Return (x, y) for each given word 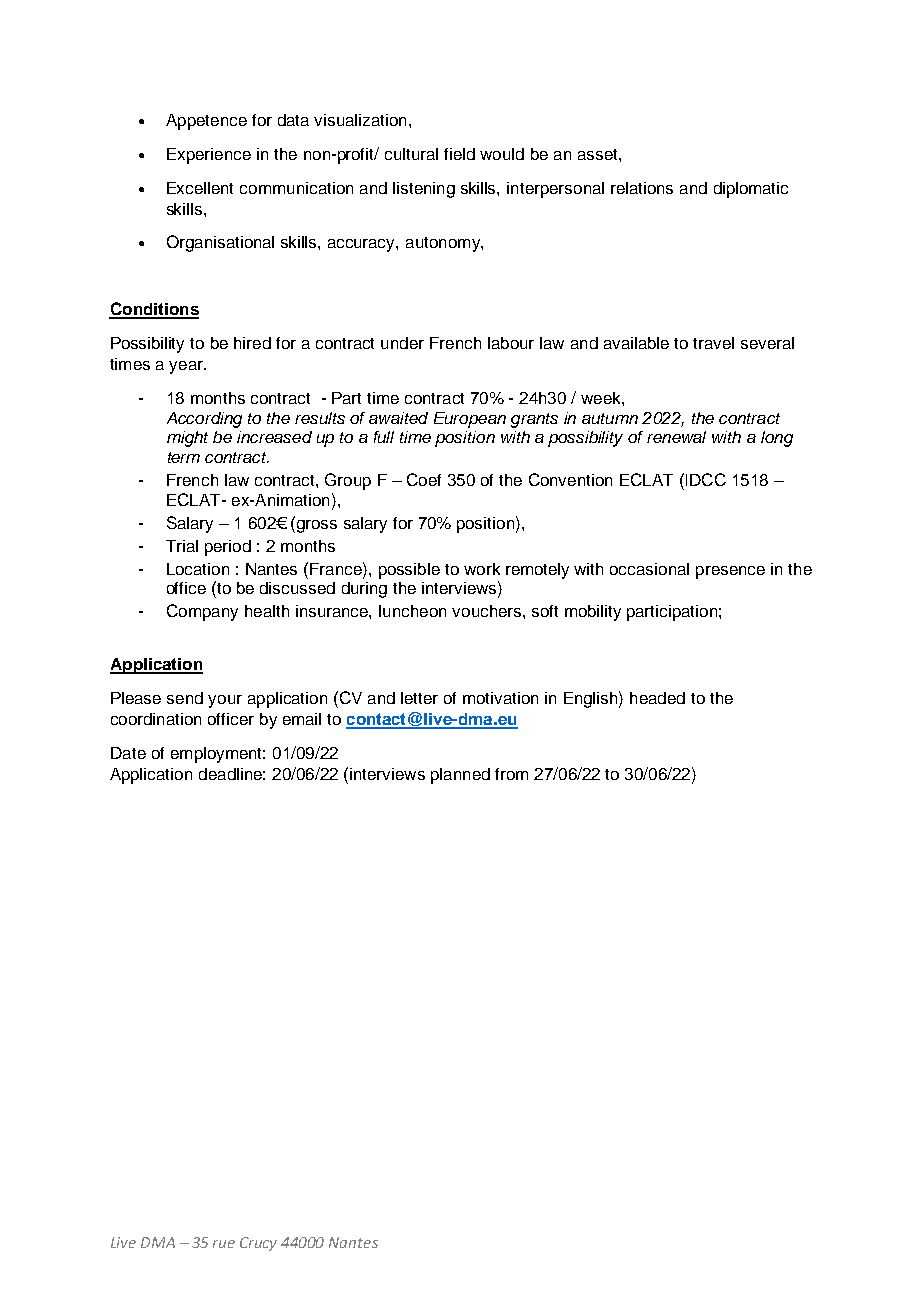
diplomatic (751, 190)
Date (128, 753)
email (302, 719)
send (185, 698)
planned (460, 776)
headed (657, 698)
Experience (209, 156)
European (470, 420)
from (511, 774)
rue (224, 1244)
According (204, 420)
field (459, 154)
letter (419, 698)
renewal (676, 437)
